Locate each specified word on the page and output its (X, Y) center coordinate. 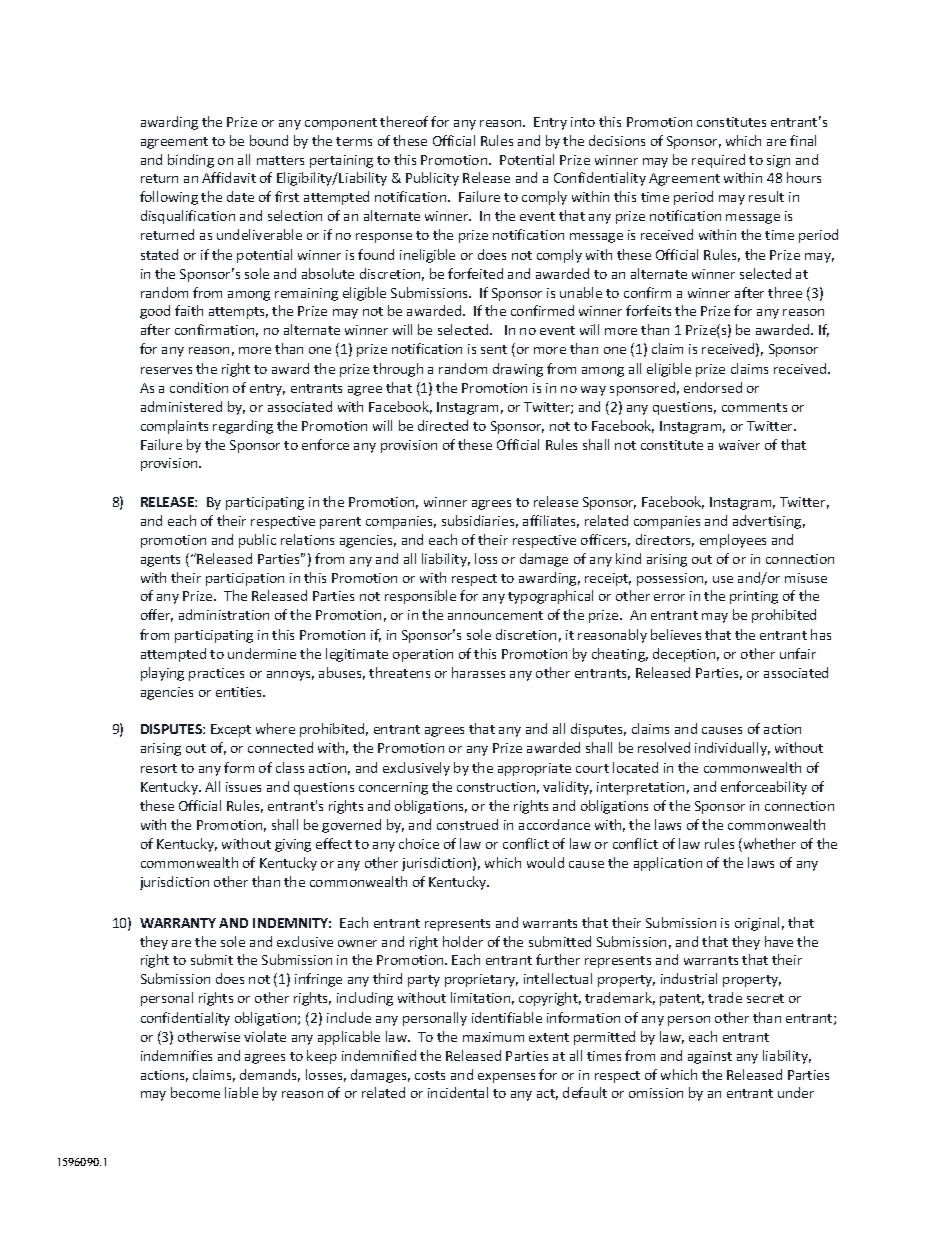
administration (224, 614)
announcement (495, 615)
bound (269, 140)
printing (754, 597)
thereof (404, 121)
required (718, 161)
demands (270, 1075)
